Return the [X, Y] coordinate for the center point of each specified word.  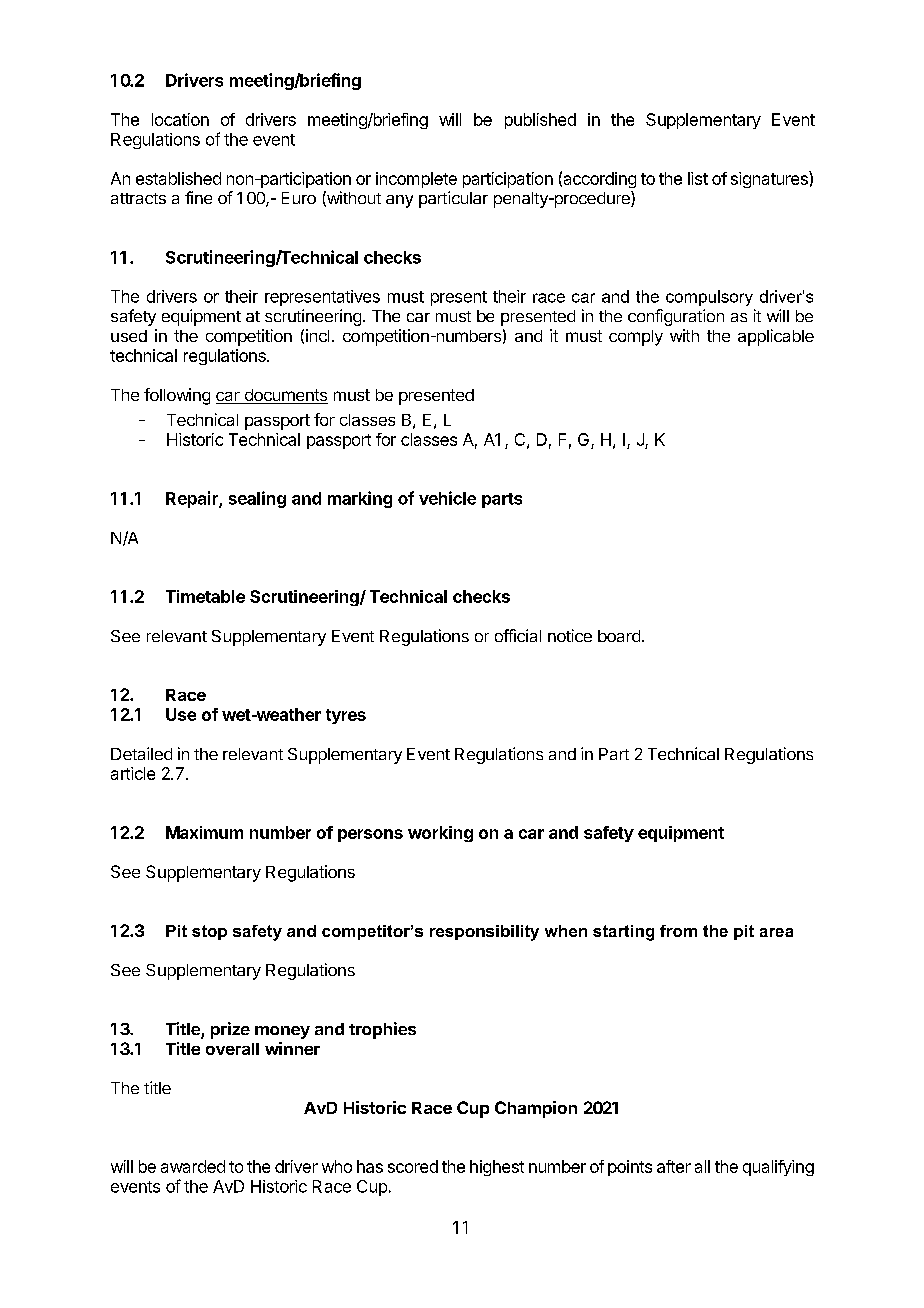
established [178, 178]
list [698, 178]
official [518, 635]
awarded [193, 1166]
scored [413, 1166]
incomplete [416, 180]
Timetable [205, 596]
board [619, 636]
